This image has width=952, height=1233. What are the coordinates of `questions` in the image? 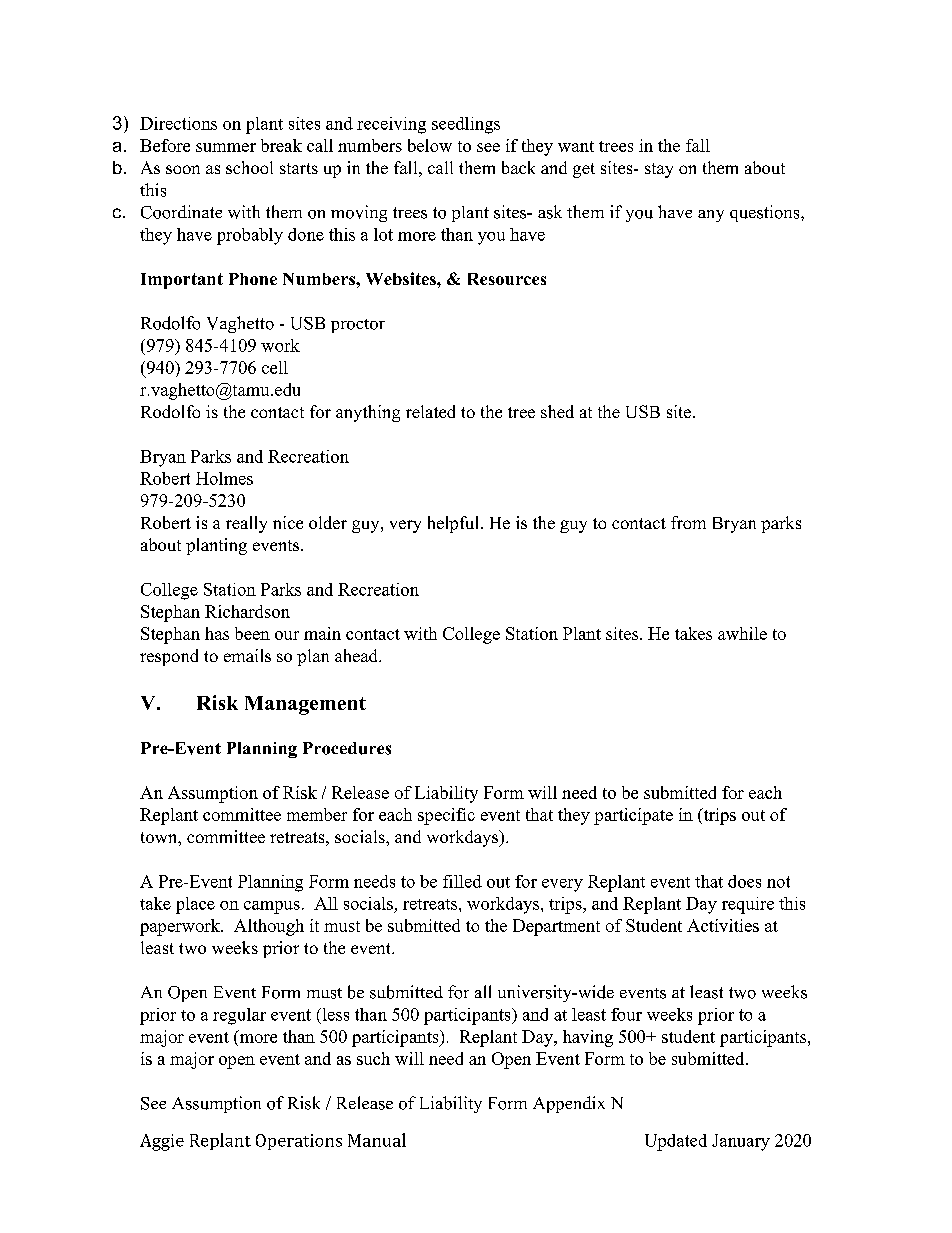 It's located at (764, 213).
